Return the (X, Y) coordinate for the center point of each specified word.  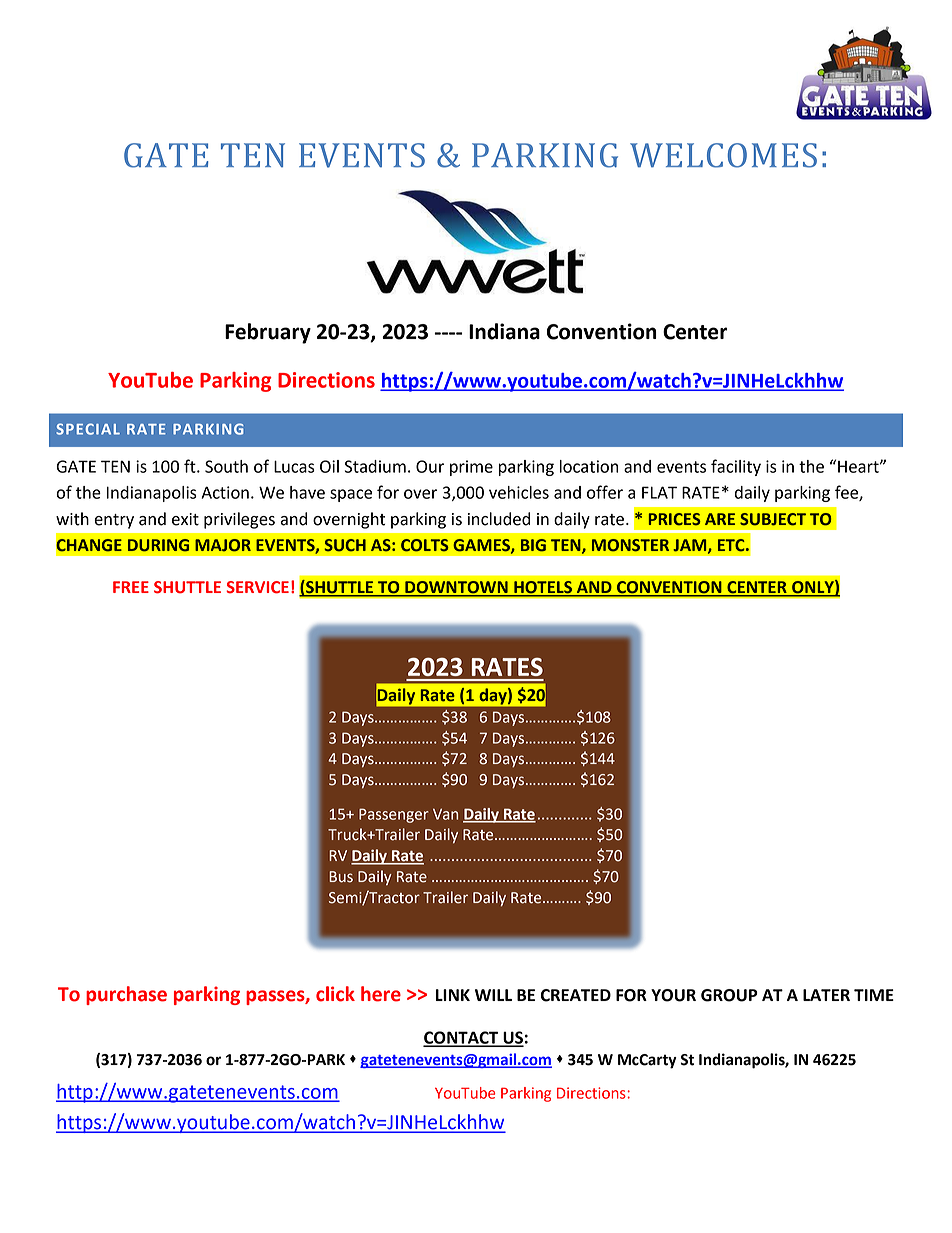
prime (471, 468)
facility (736, 467)
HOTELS (543, 588)
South (226, 466)
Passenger (394, 815)
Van (445, 814)
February (268, 333)
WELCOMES (723, 155)
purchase (126, 995)
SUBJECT (773, 519)
